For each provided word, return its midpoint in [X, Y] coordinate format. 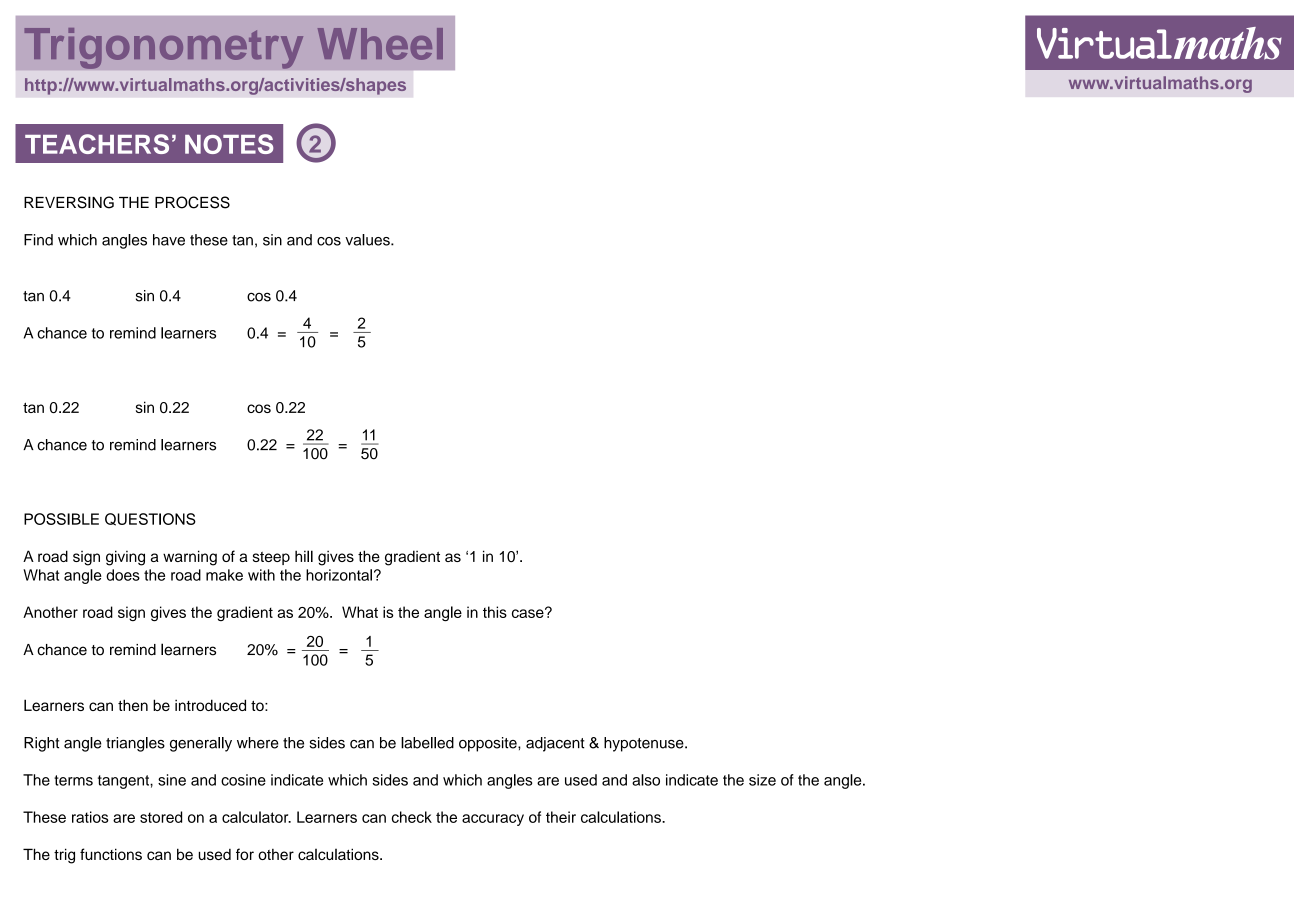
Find [38, 240]
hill [304, 556]
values [368, 240]
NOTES [229, 144]
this [495, 612]
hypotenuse [645, 744]
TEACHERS [97, 144]
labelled [427, 743]
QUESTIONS [150, 519]
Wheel [380, 44]
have [169, 240]
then [133, 705]
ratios [90, 817]
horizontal [339, 575]
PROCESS [192, 202]
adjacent [555, 744]
